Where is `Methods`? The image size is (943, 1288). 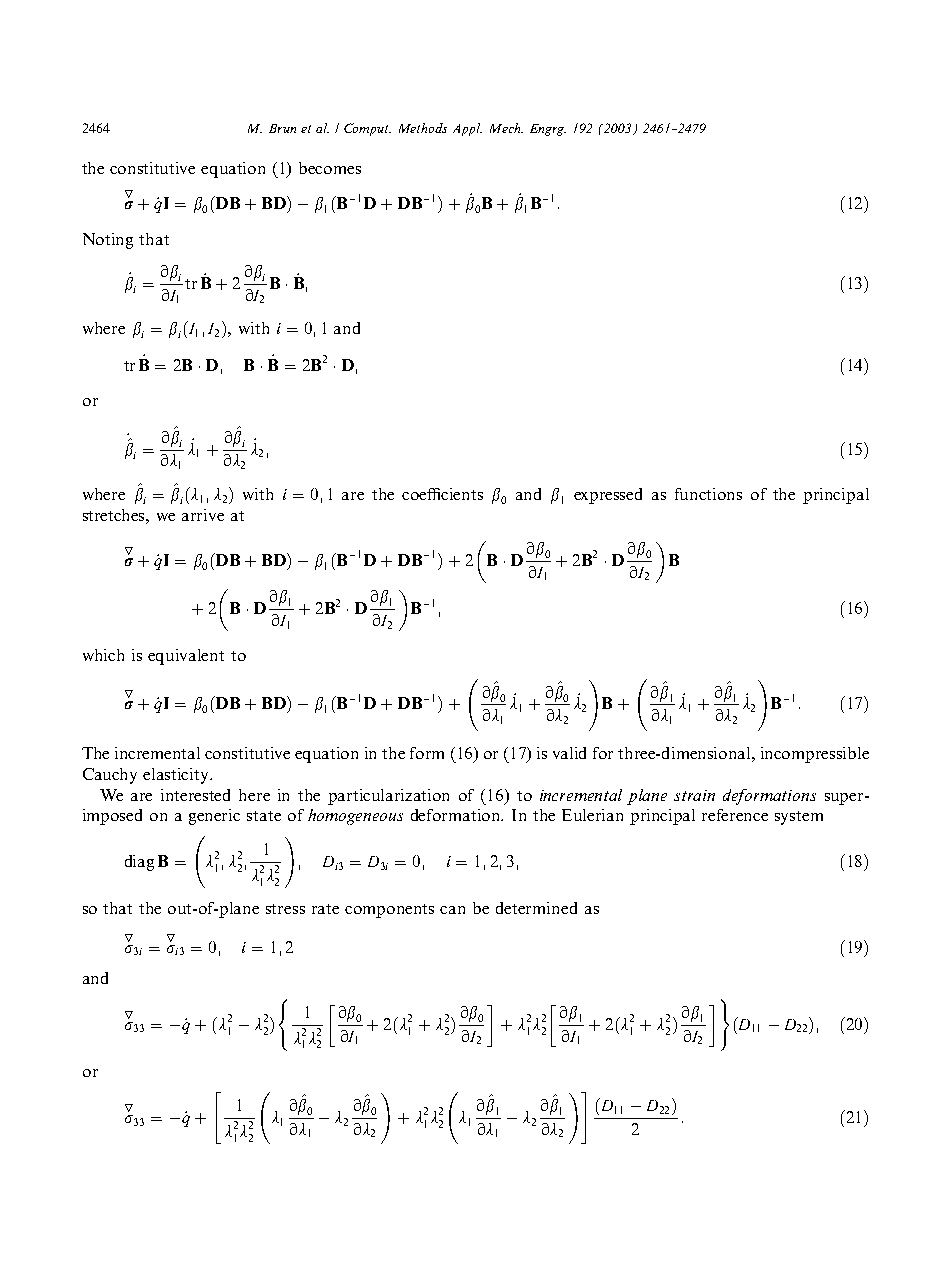
Methods is located at coordinates (423, 128).
